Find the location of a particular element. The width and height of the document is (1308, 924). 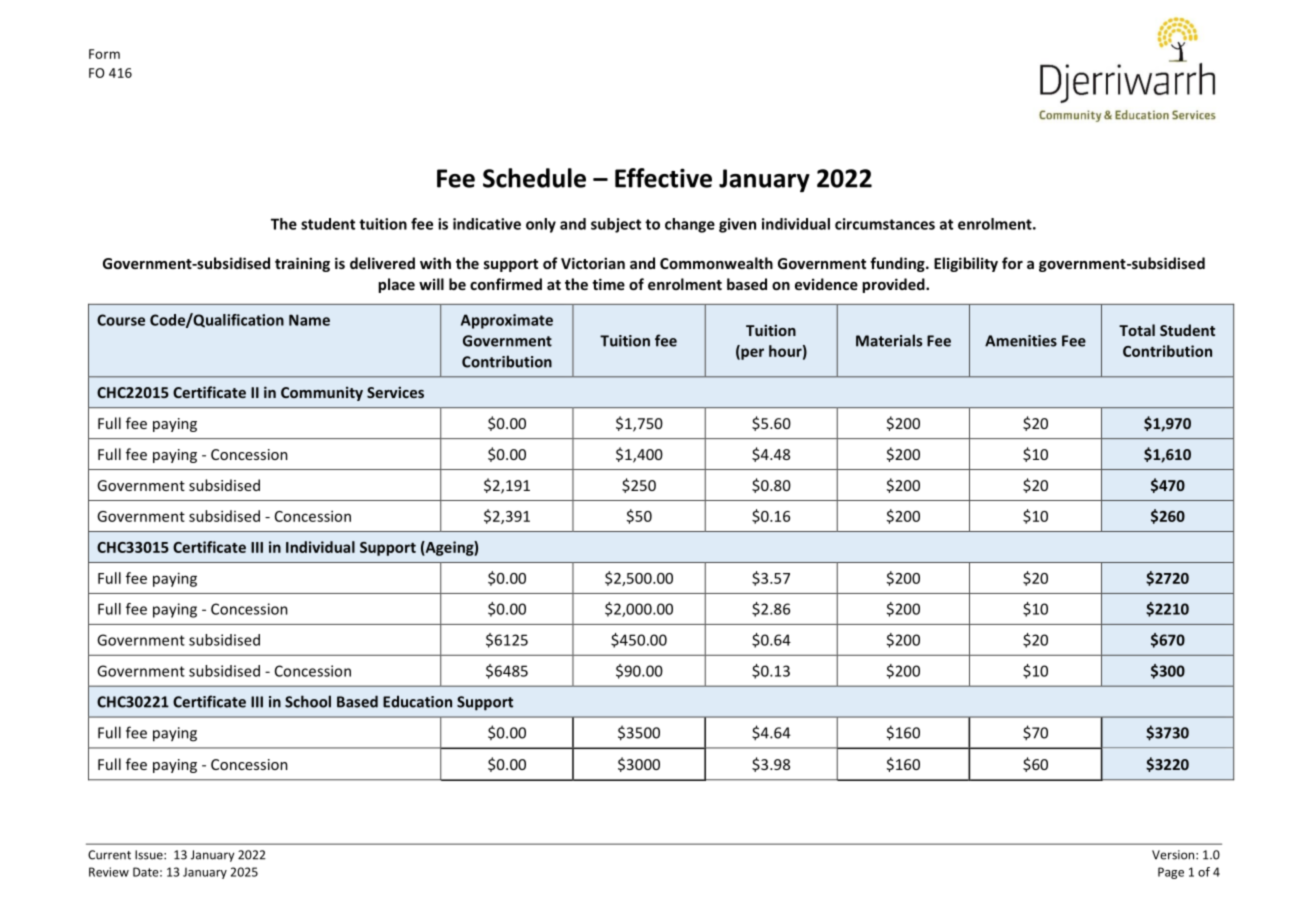

Community is located at coordinates (322, 394).
